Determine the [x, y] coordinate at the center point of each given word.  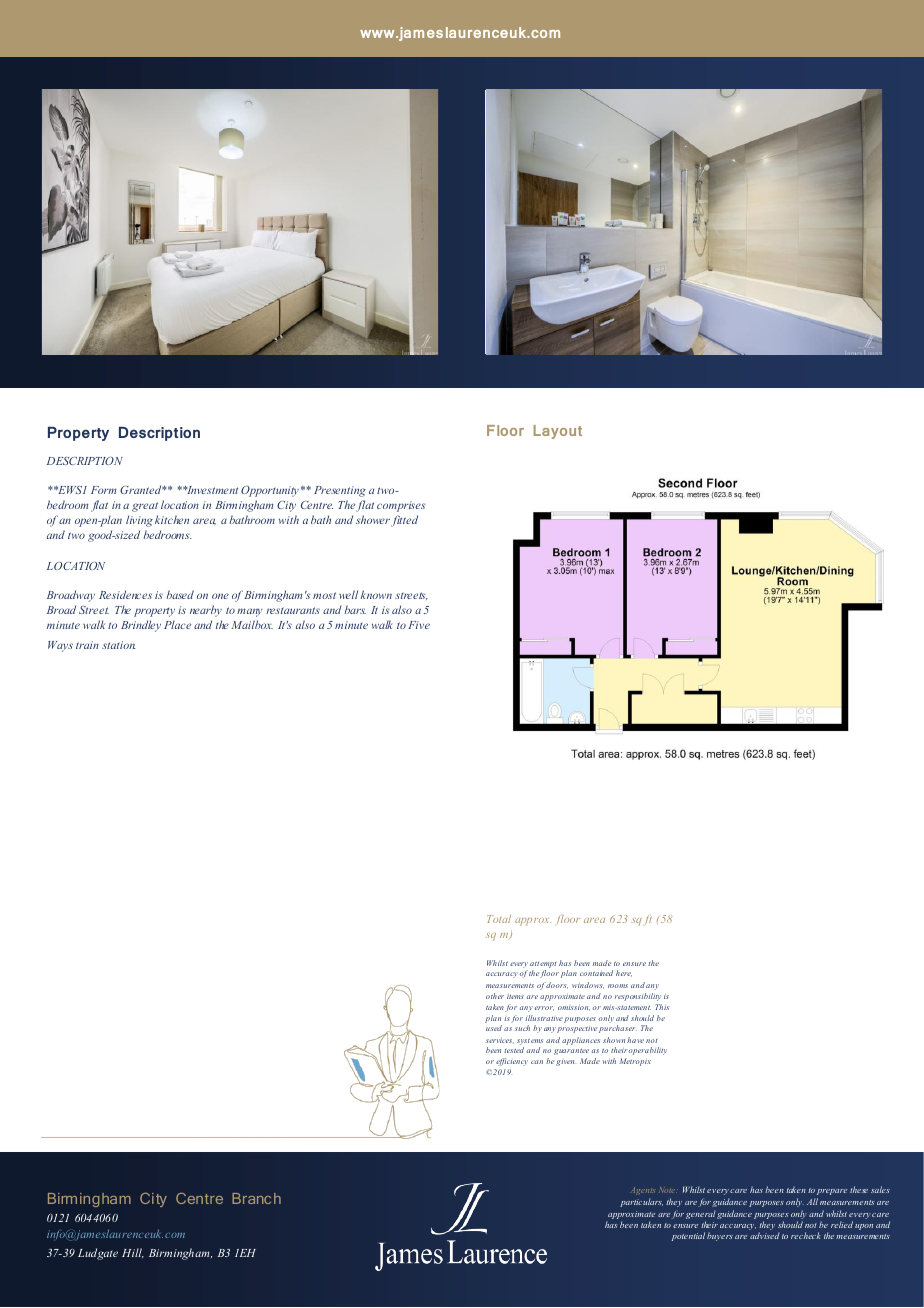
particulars [641, 1202]
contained [596, 973]
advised [765, 1235]
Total [499, 919]
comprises [401, 506]
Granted [142, 489]
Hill [133, 1253]
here [624, 973]
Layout [558, 432]
